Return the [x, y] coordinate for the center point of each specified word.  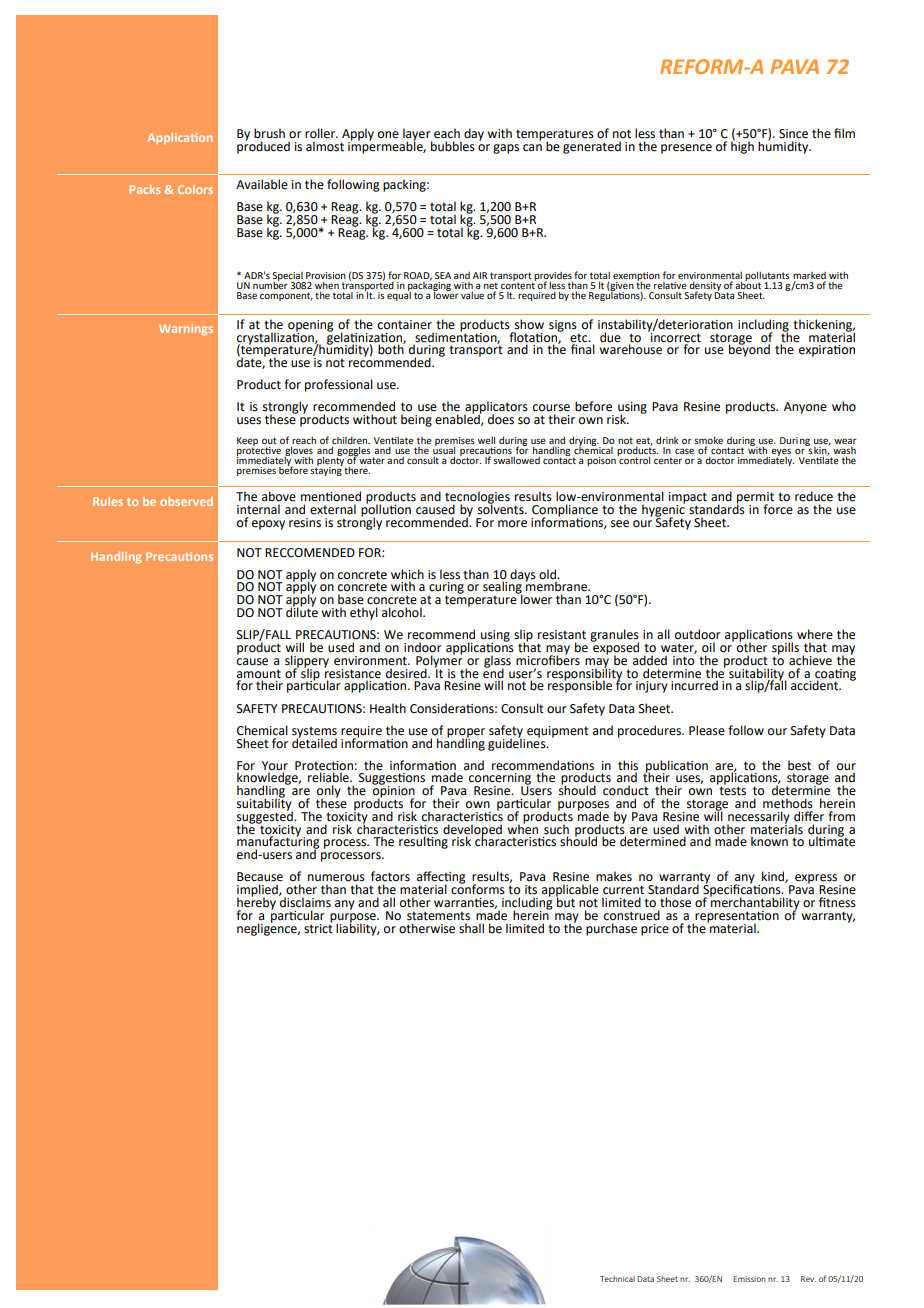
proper [466, 734]
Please [707, 730]
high [742, 146]
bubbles [453, 146]
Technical [617, 1279]
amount [259, 674]
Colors [195, 189]
